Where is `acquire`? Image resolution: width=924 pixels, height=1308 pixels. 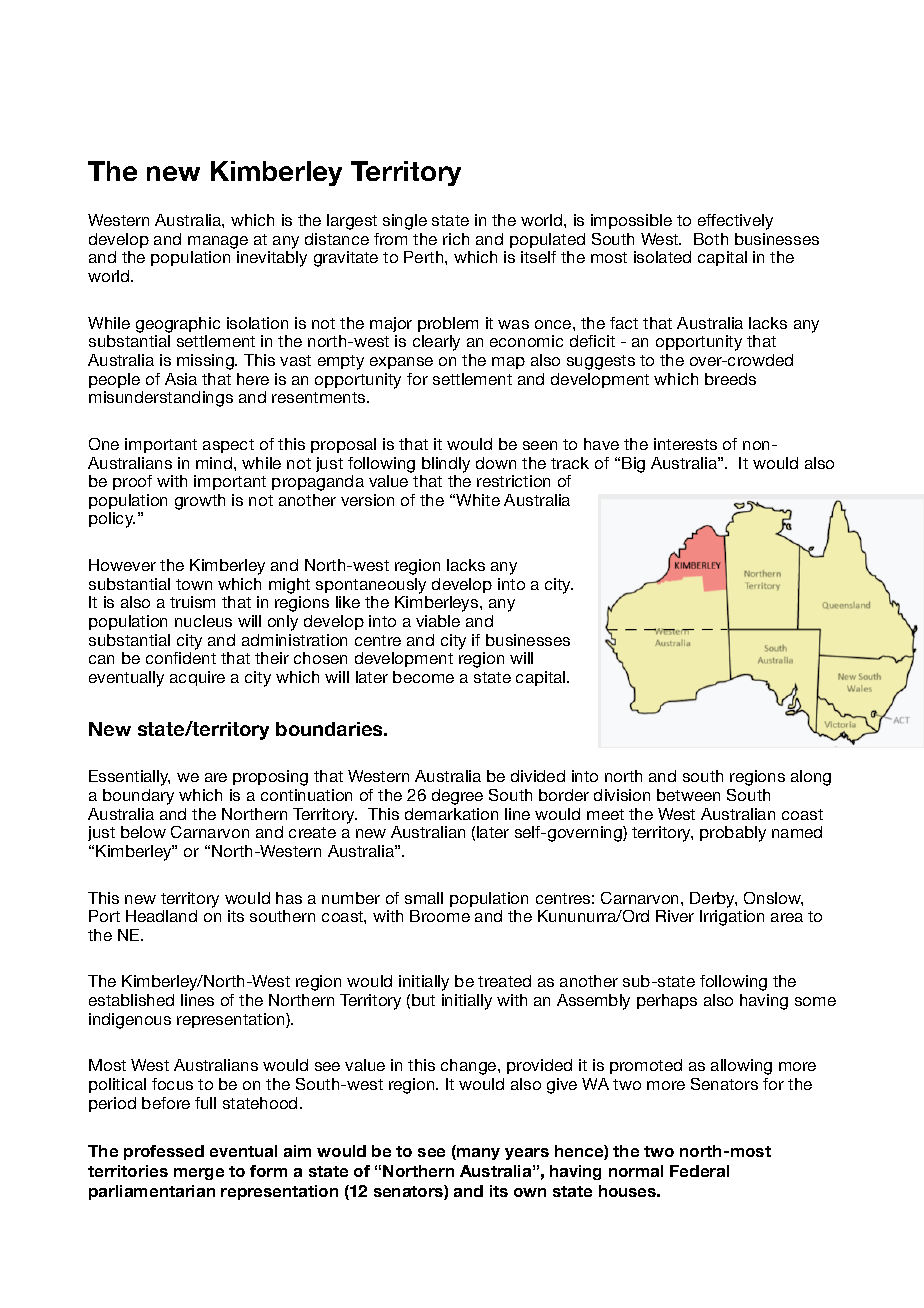 acquire is located at coordinates (197, 678).
